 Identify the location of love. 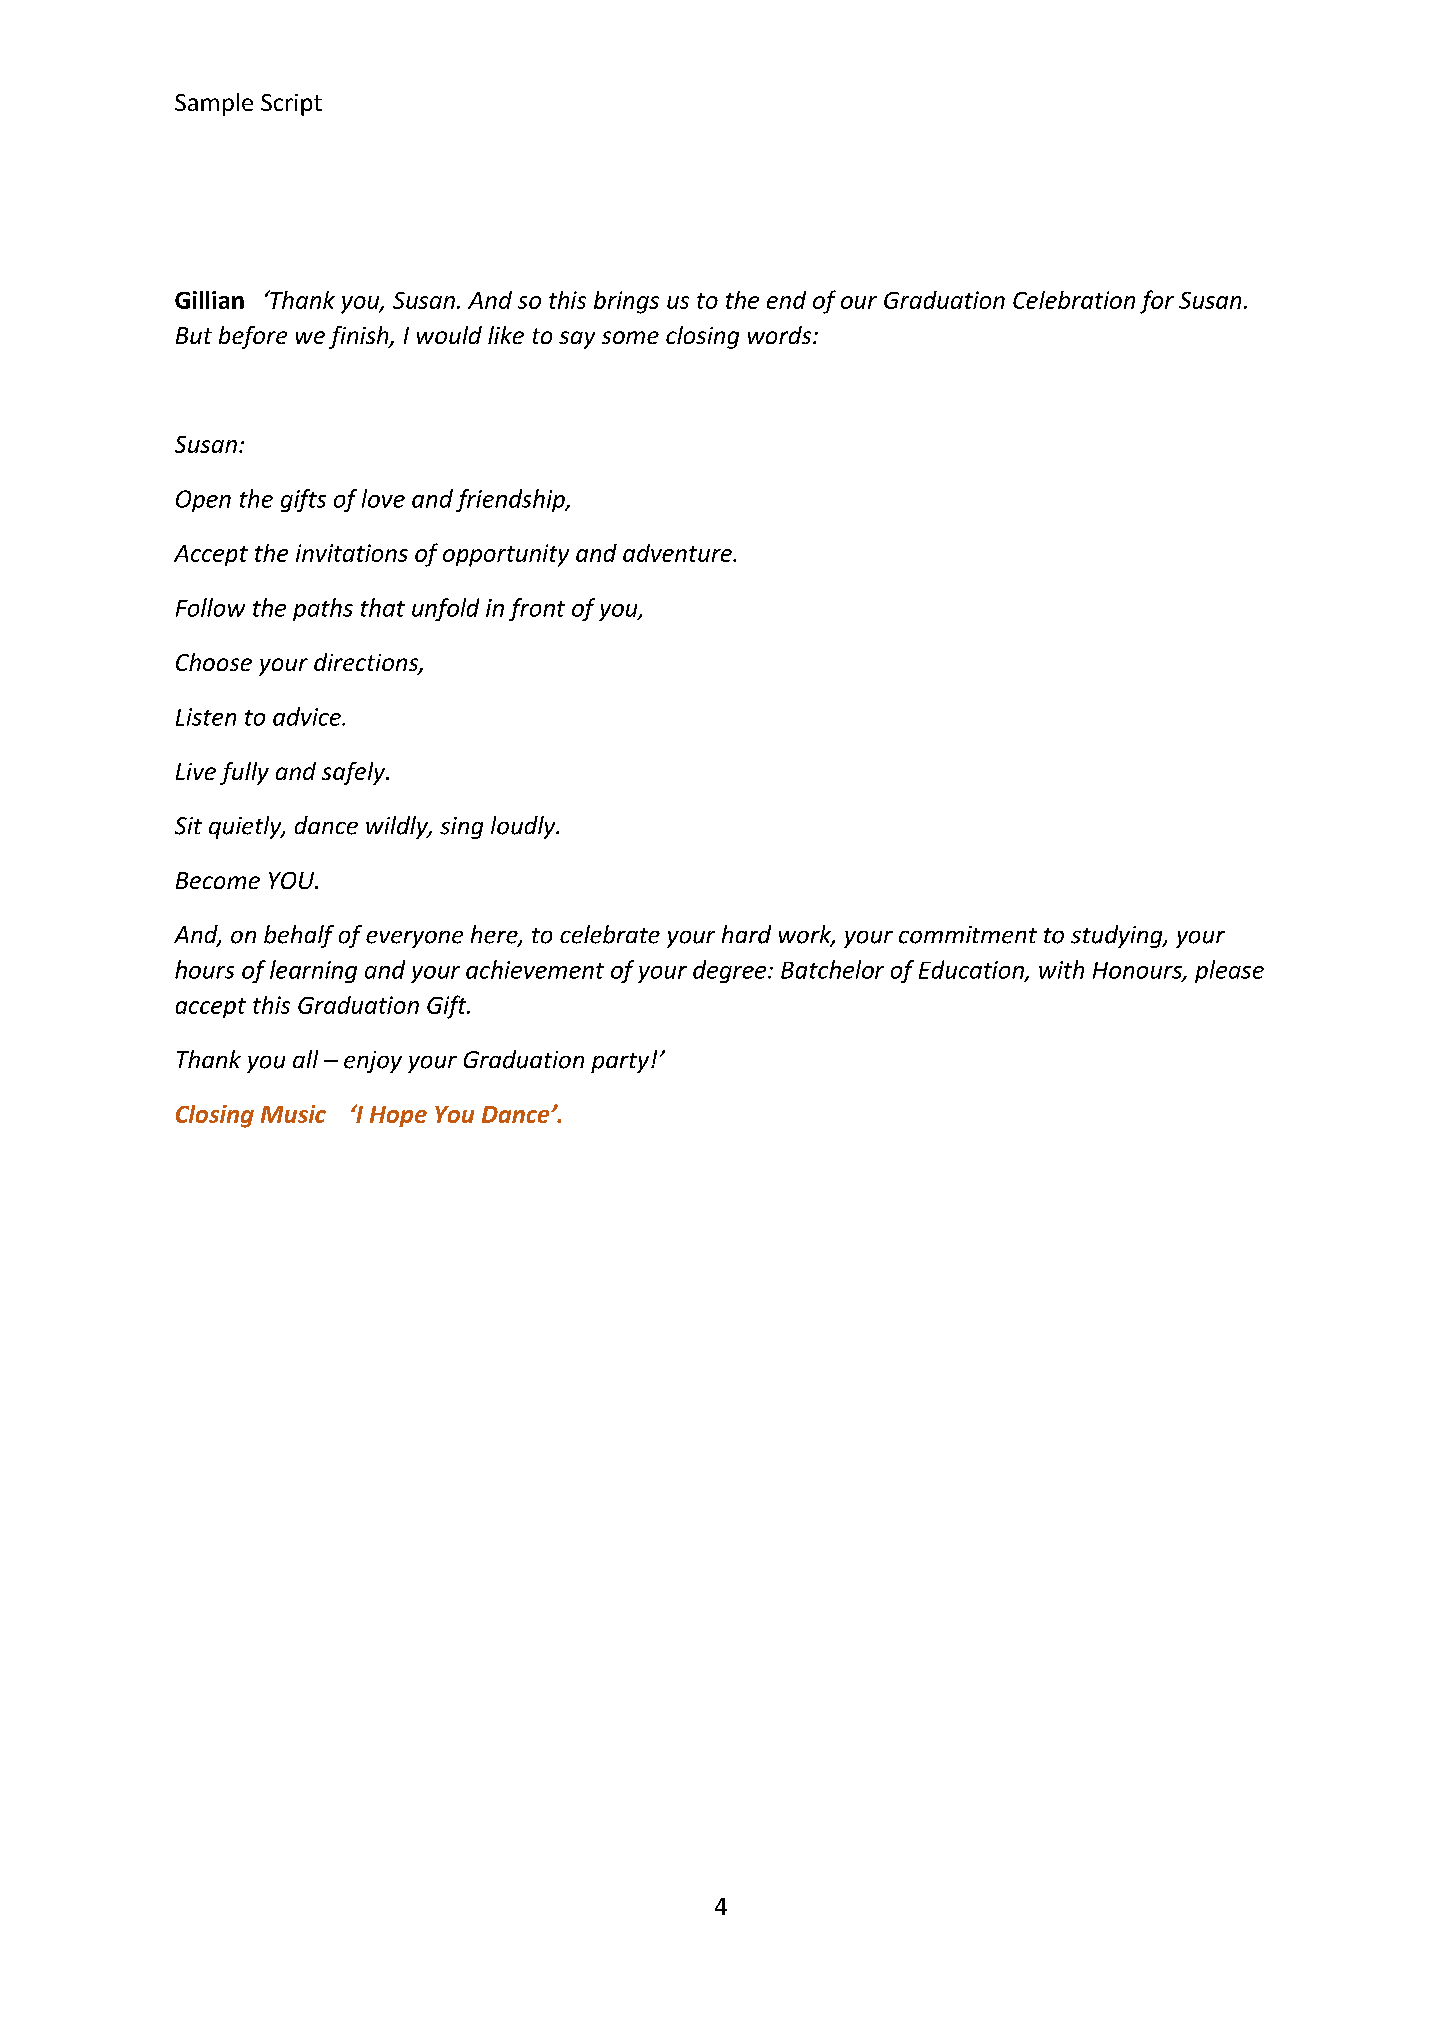
(383, 498).
